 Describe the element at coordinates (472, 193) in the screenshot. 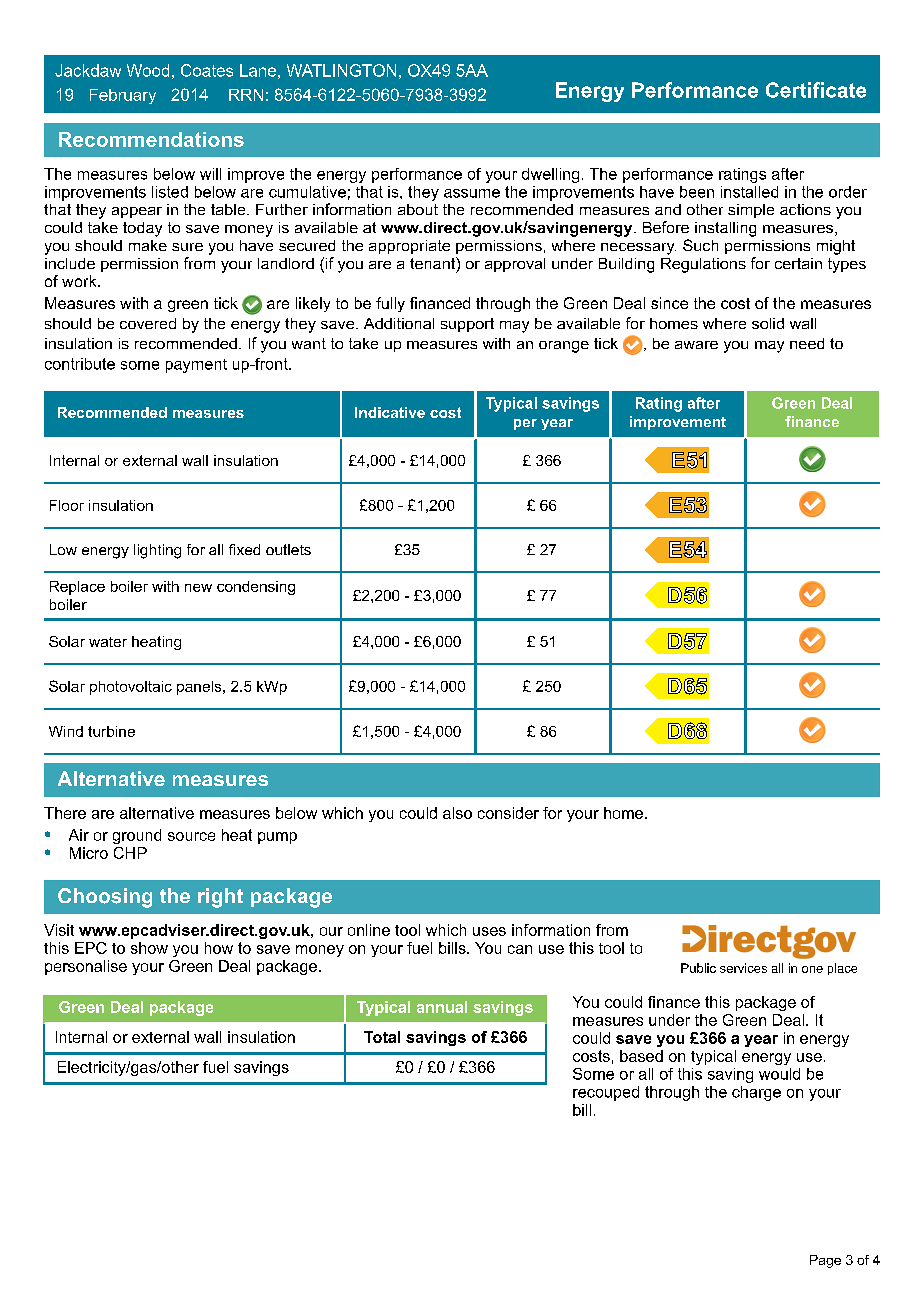

I see `assume` at that location.
